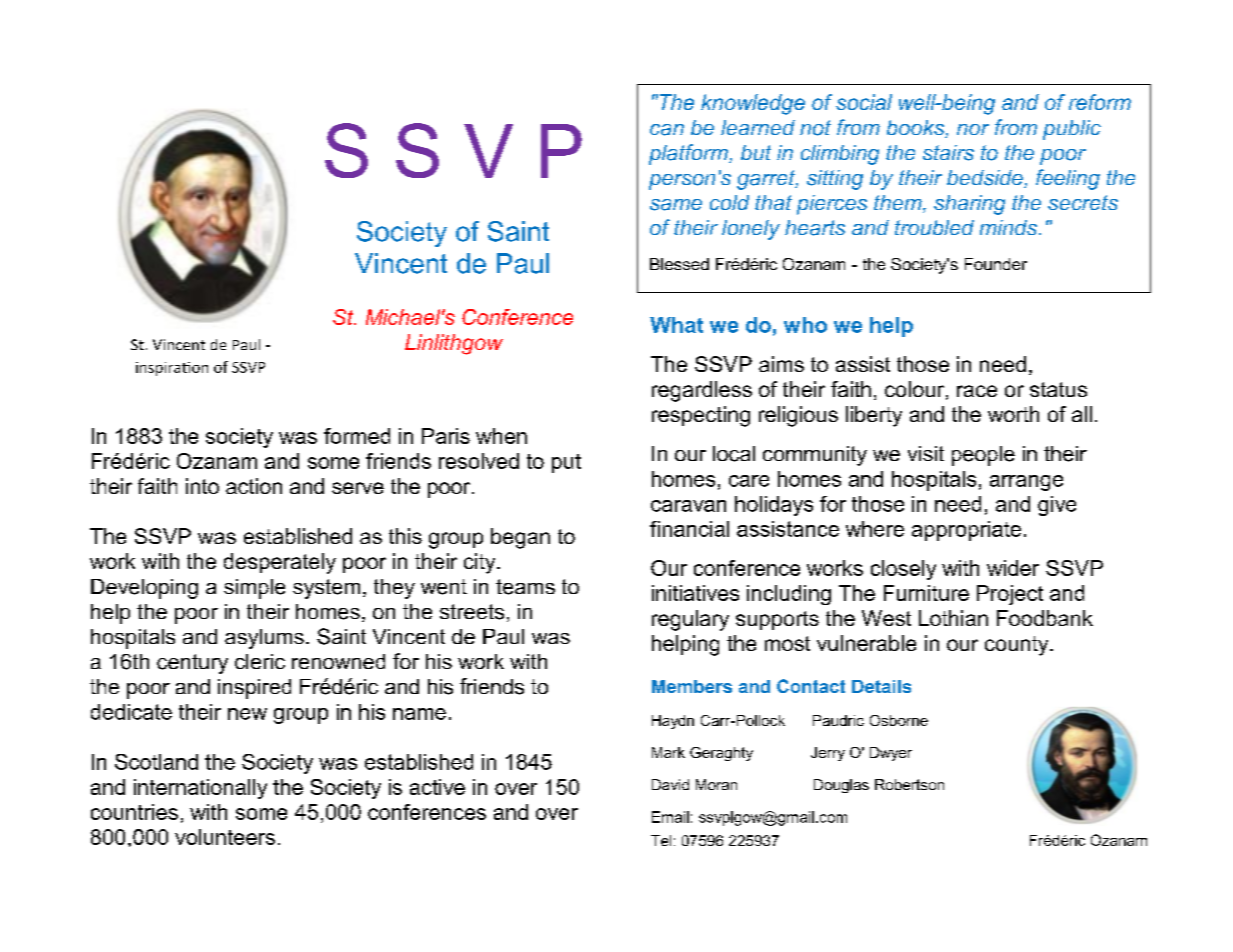 The width and height of the screenshot is (1233, 952). Describe the element at coordinates (254, 486) in the screenshot. I see `action` at that location.
